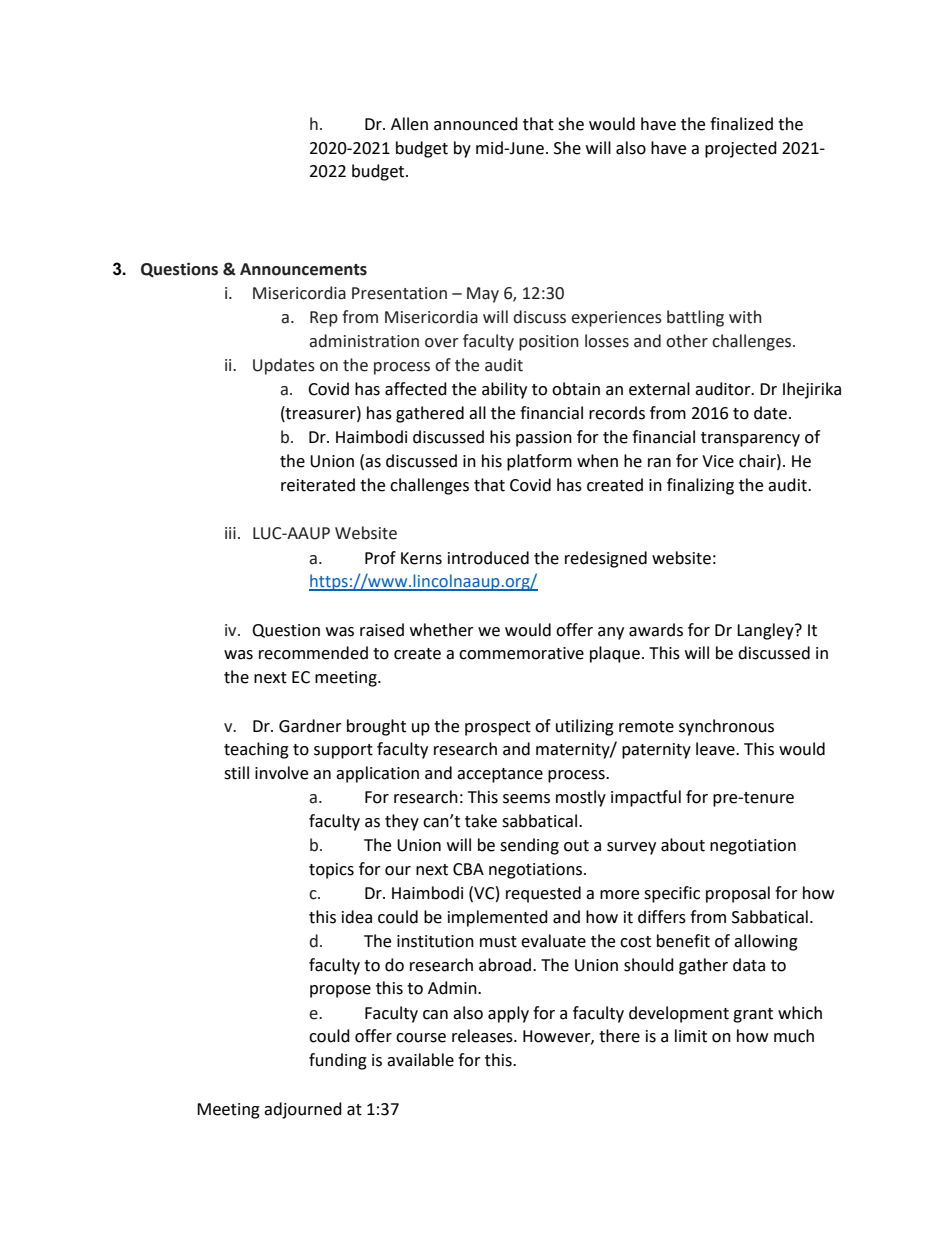 This screenshot has height=1233, width=952. I want to click on announced, so click(476, 124).
